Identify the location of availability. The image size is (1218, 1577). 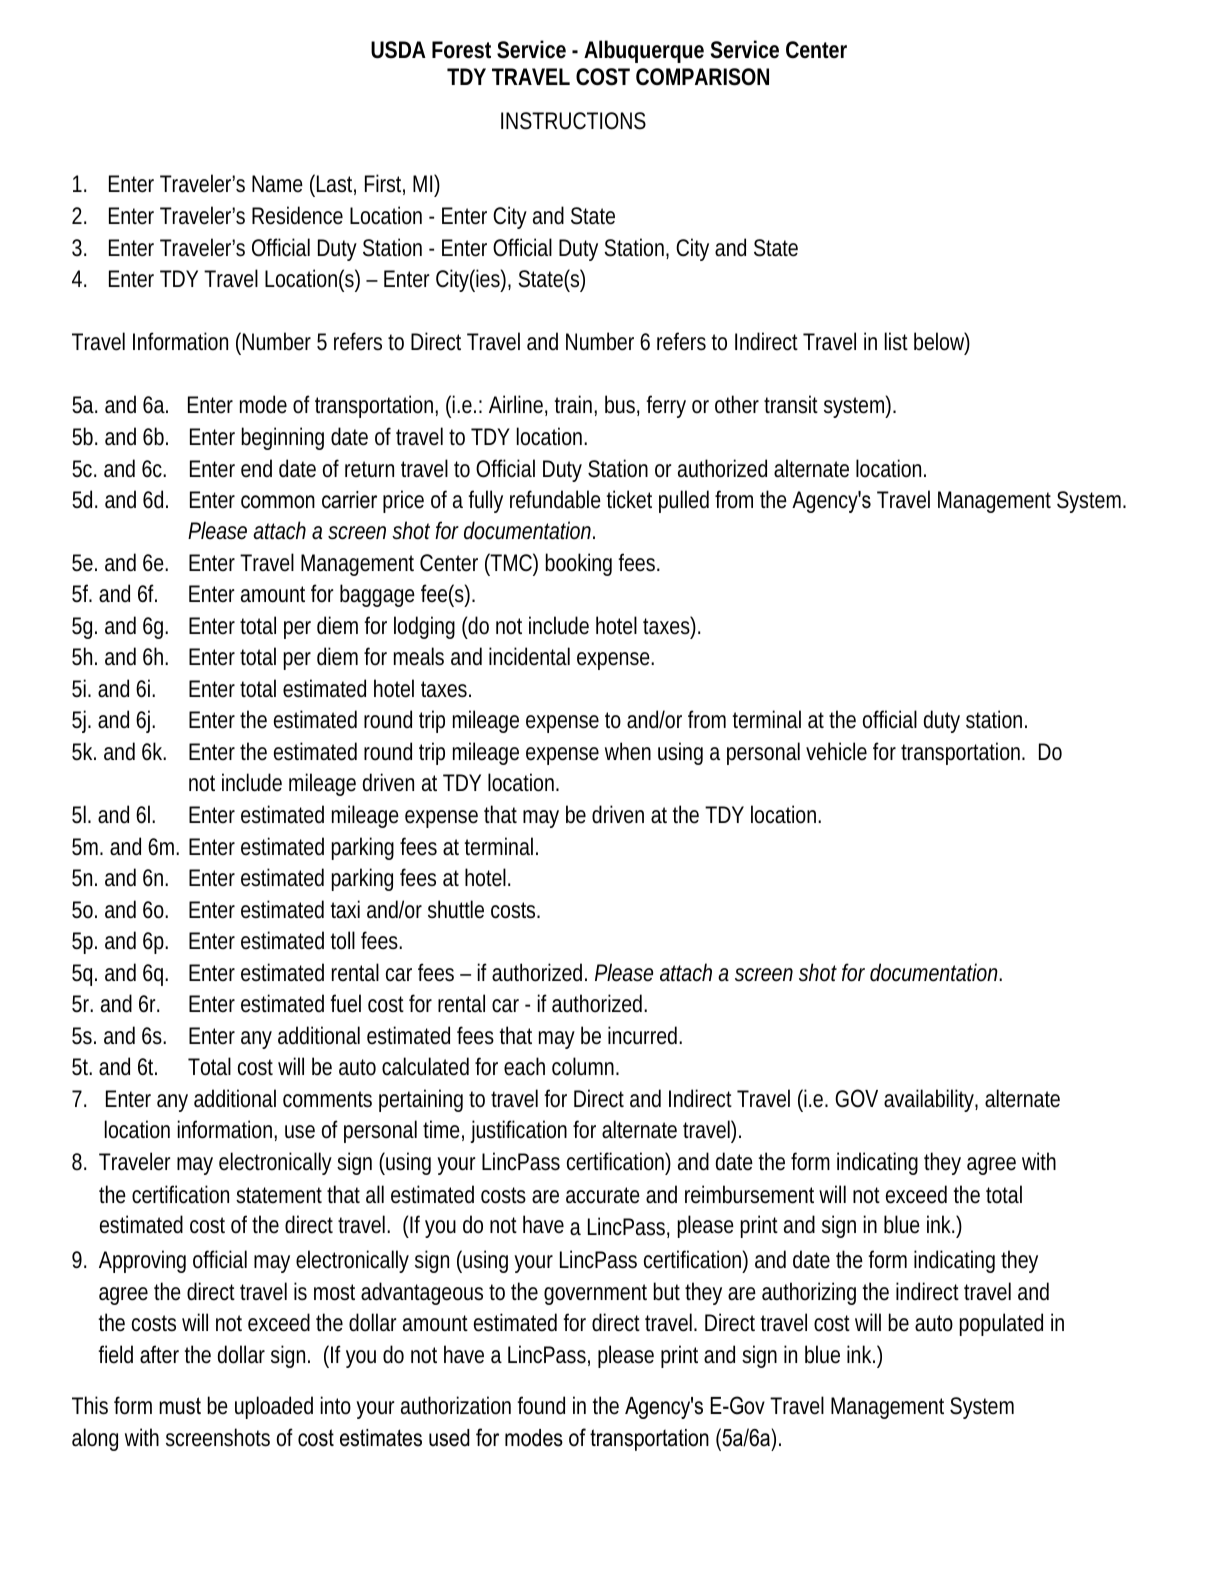
(931, 1100).
